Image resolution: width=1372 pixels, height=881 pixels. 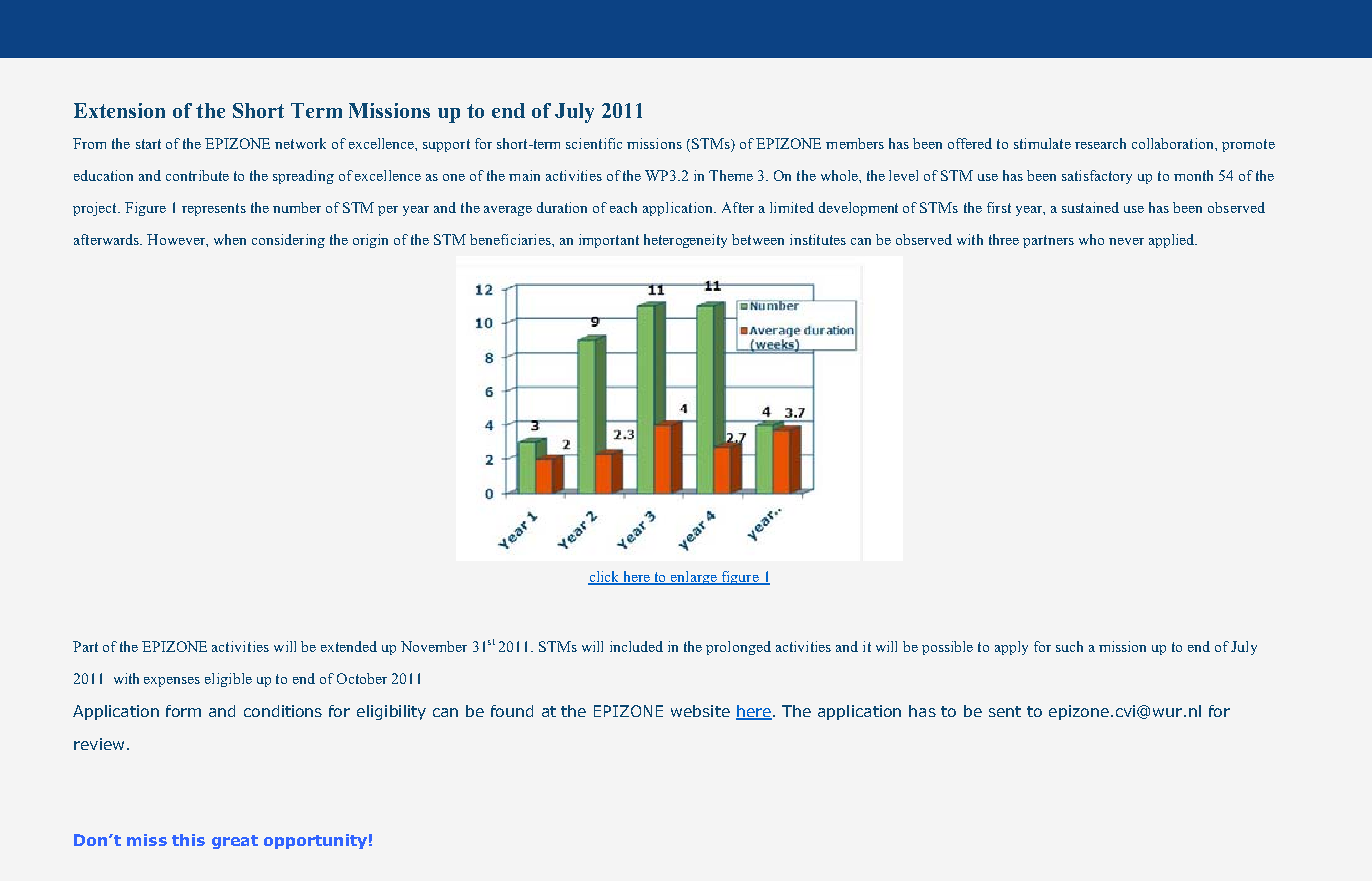 What do you see at coordinates (1069, 646) in the screenshot?
I see `such` at bounding box center [1069, 646].
